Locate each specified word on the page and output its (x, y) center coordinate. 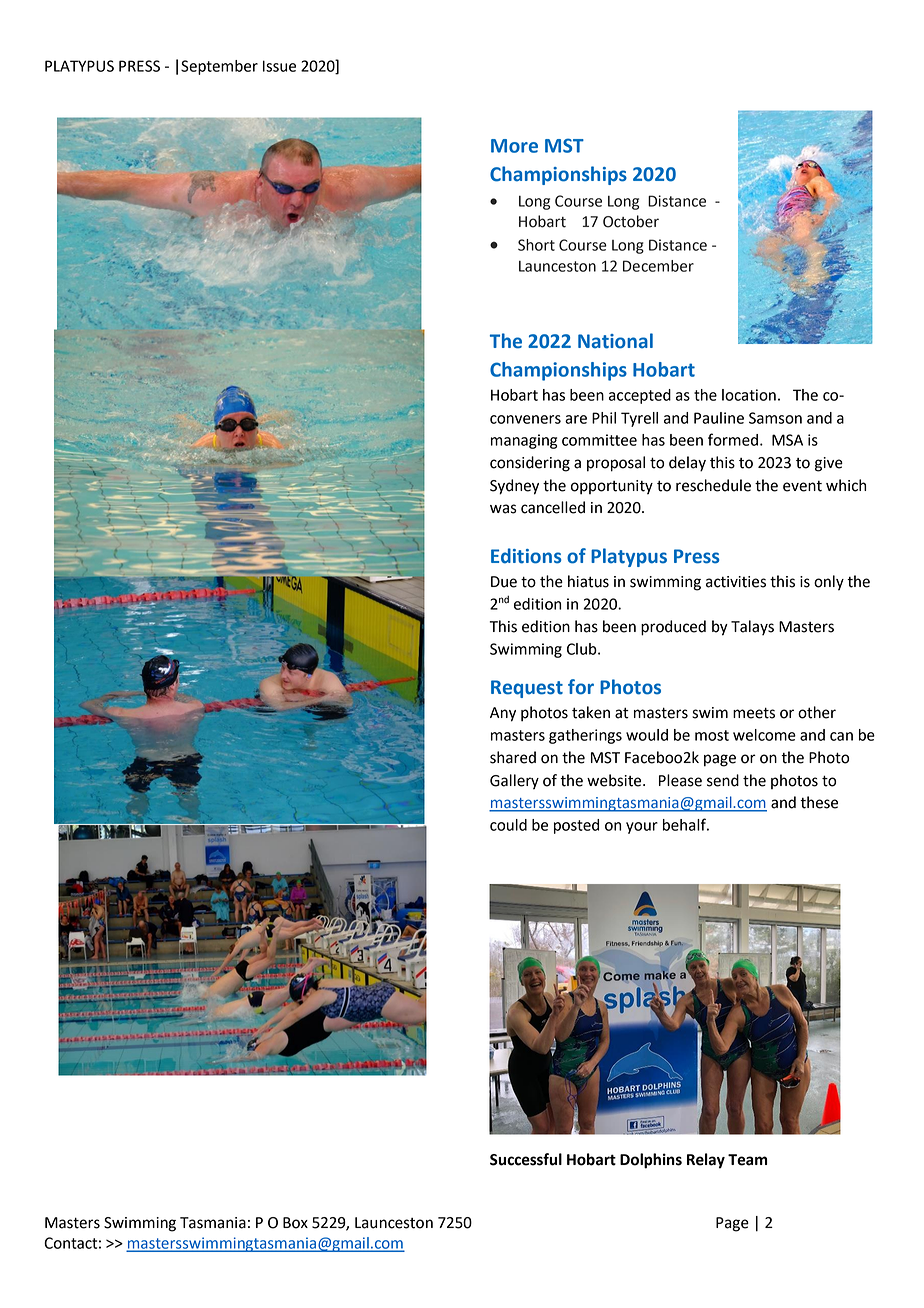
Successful (526, 1159)
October (631, 221)
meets (754, 713)
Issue (279, 66)
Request (527, 689)
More (514, 146)
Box (295, 1223)
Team (747, 1160)
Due (504, 582)
